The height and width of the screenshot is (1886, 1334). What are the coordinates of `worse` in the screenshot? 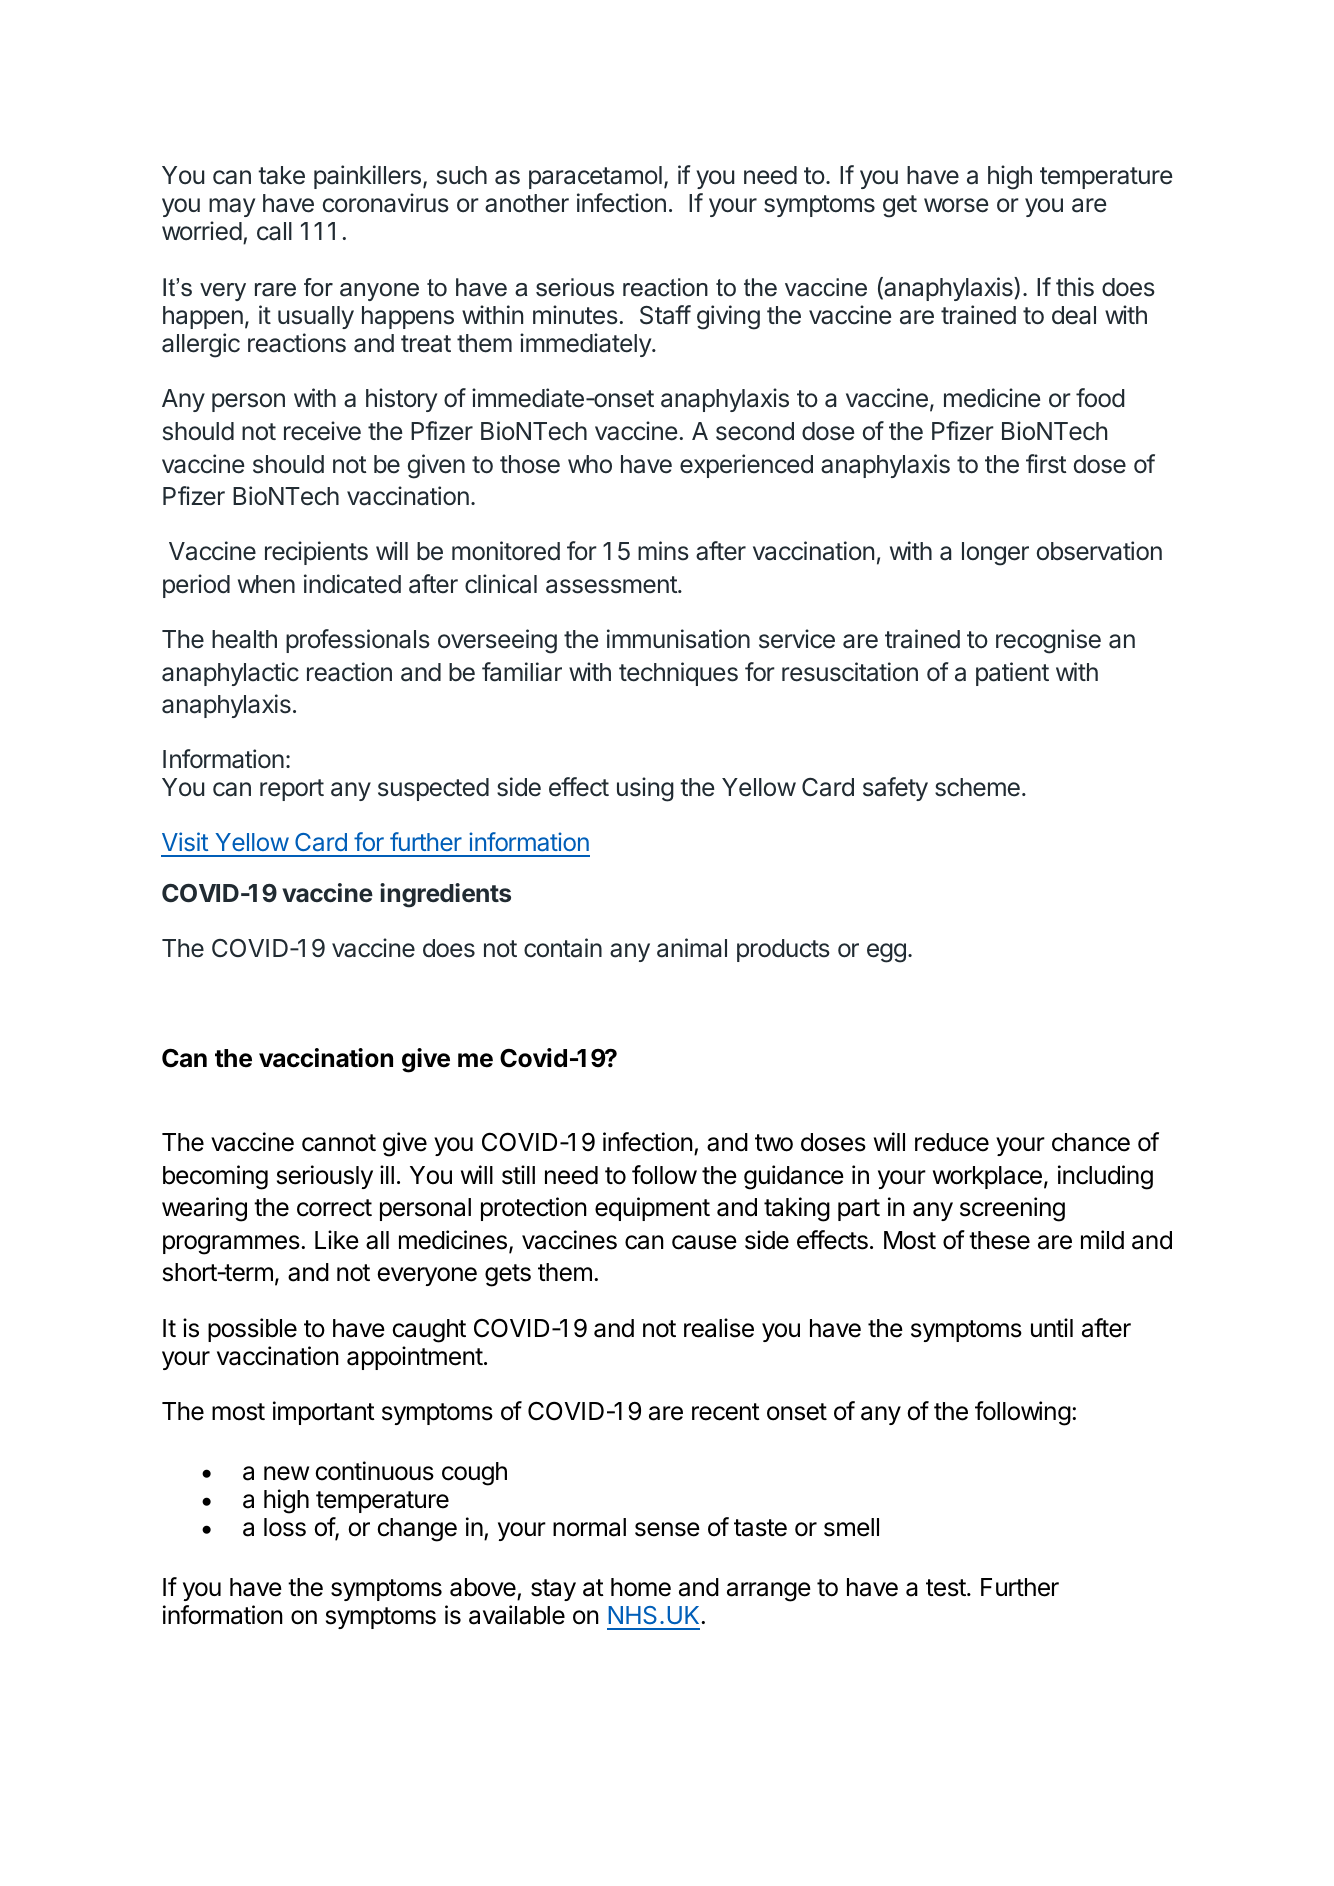 It's located at (956, 205).
